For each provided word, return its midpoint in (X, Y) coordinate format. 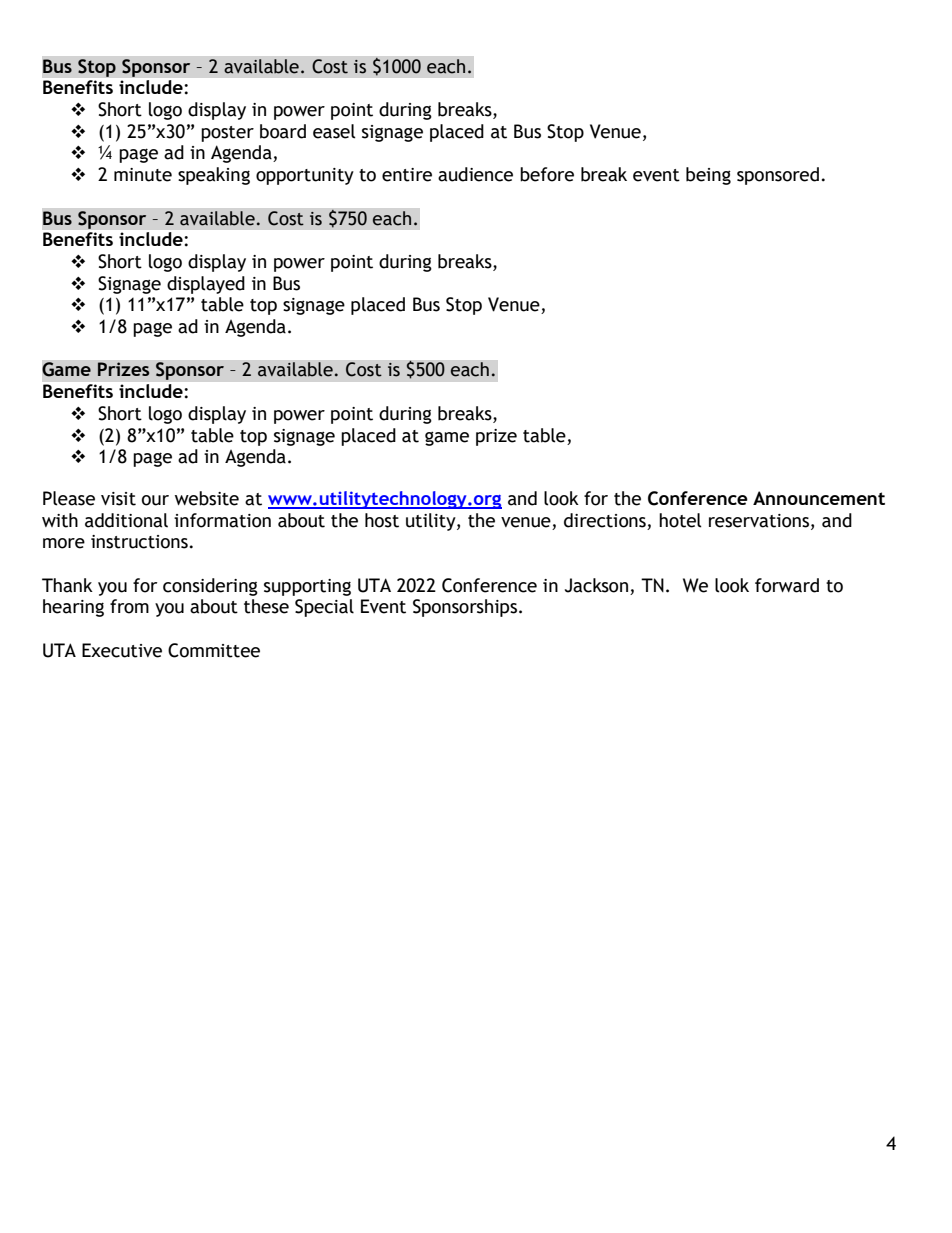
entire (407, 175)
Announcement (819, 498)
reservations (759, 521)
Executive (122, 650)
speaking (214, 176)
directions (605, 520)
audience (475, 174)
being (708, 176)
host (382, 520)
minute (143, 175)
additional (126, 520)
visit (118, 499)
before (547, 174)
